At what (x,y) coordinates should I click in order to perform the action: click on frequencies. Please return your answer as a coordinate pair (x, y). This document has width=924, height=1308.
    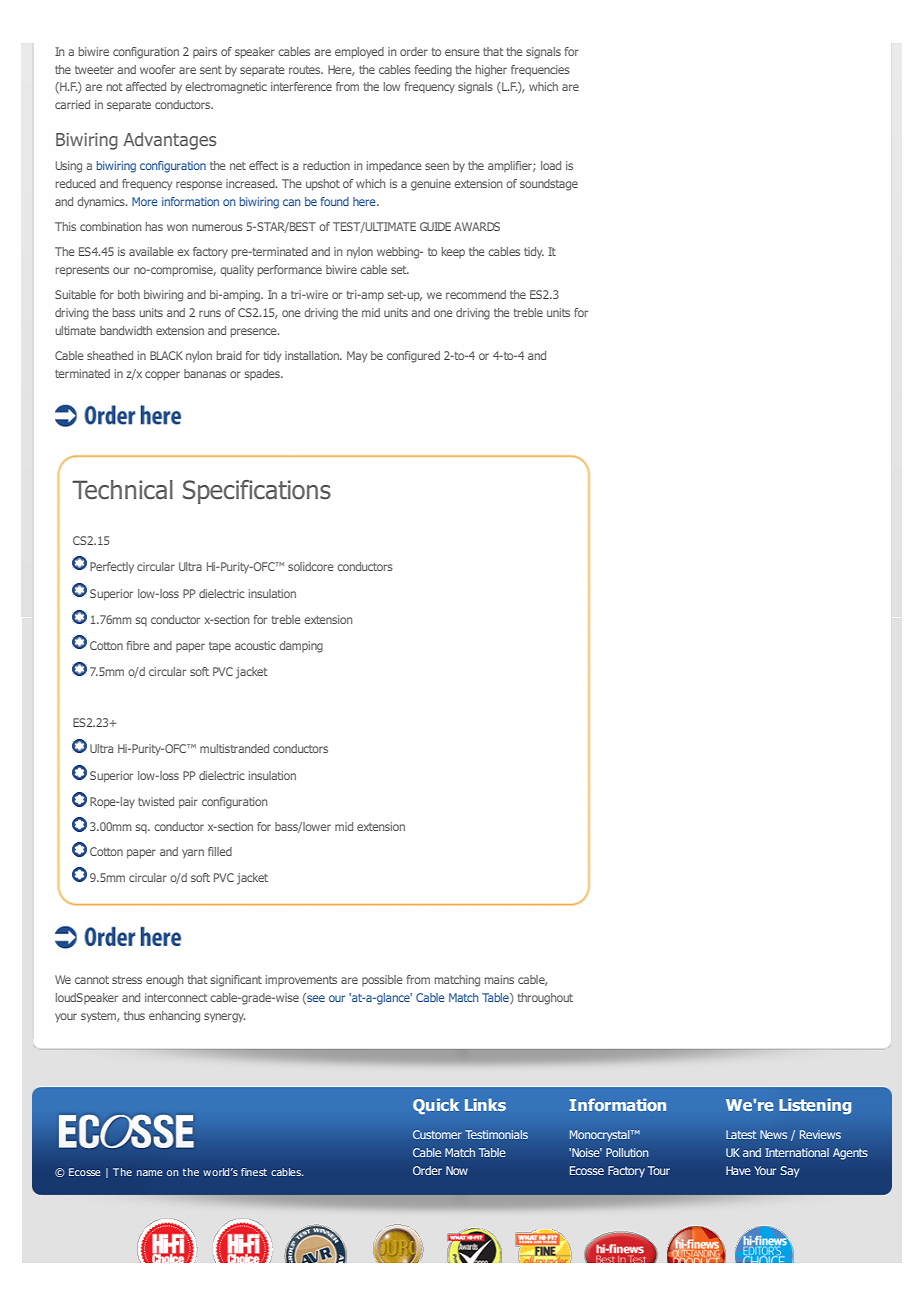
    Looking at the image, I should click on (540, 70).
